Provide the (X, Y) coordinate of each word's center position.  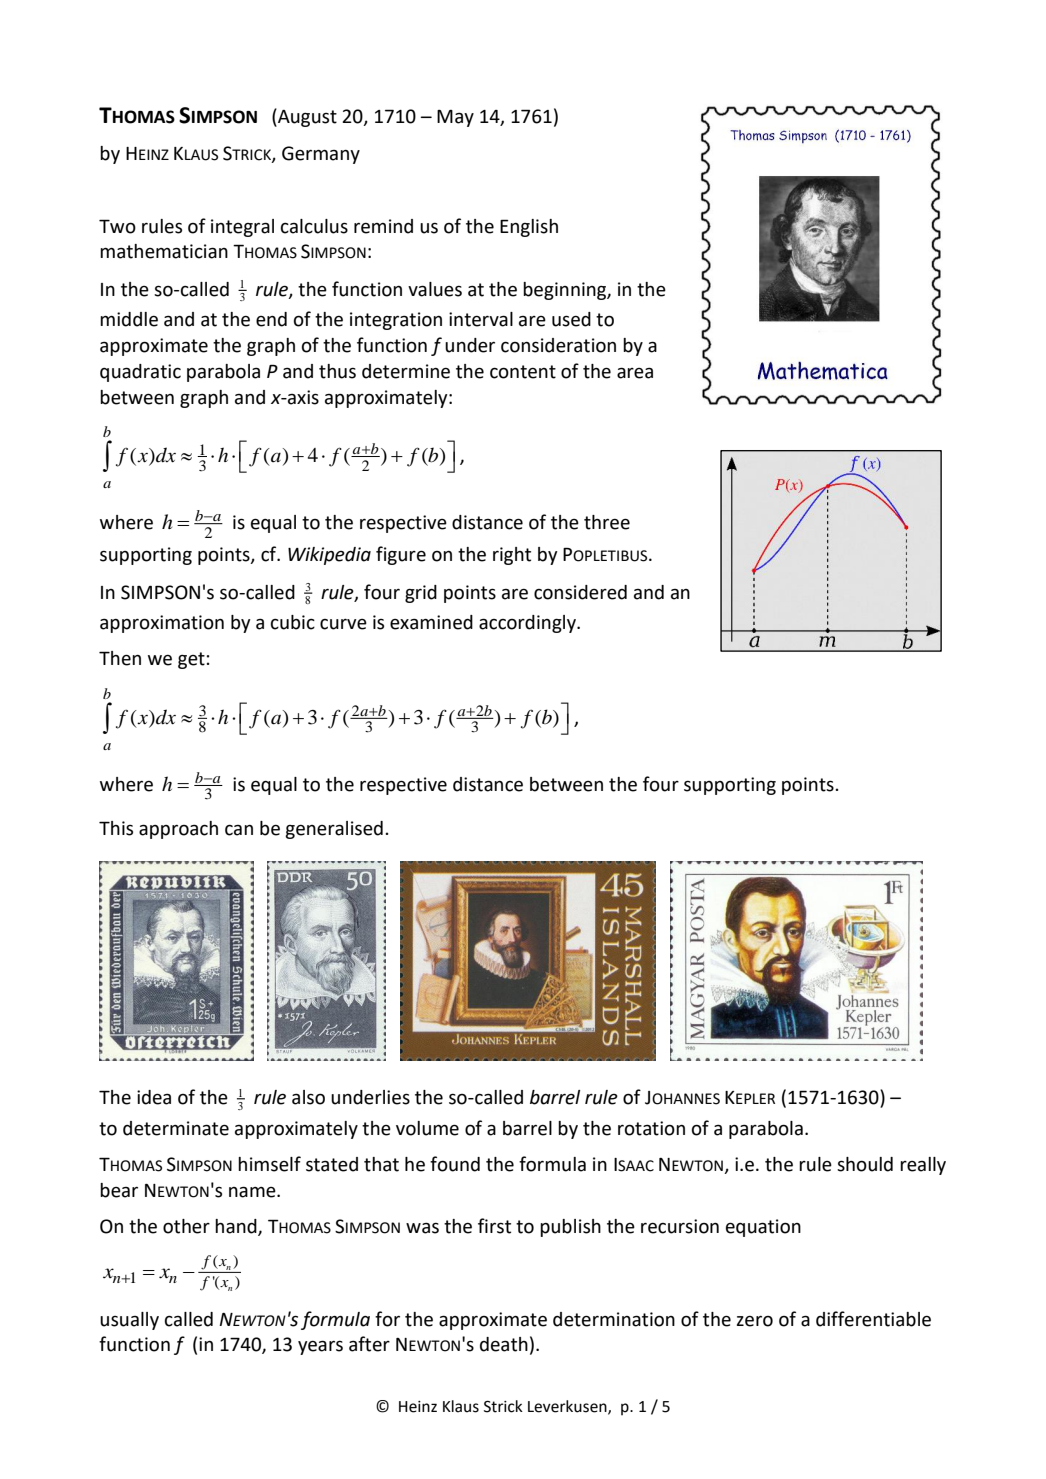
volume (427, 1128)
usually (129, 1321)
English (529, 228)
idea (154, 1097)
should (865, 1164)
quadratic (140, 373)
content (523, 372)
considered (580, 592)
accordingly (528, 624)
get (191, 660)
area (635, 373)
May (455, 118)
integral (242, 228)
